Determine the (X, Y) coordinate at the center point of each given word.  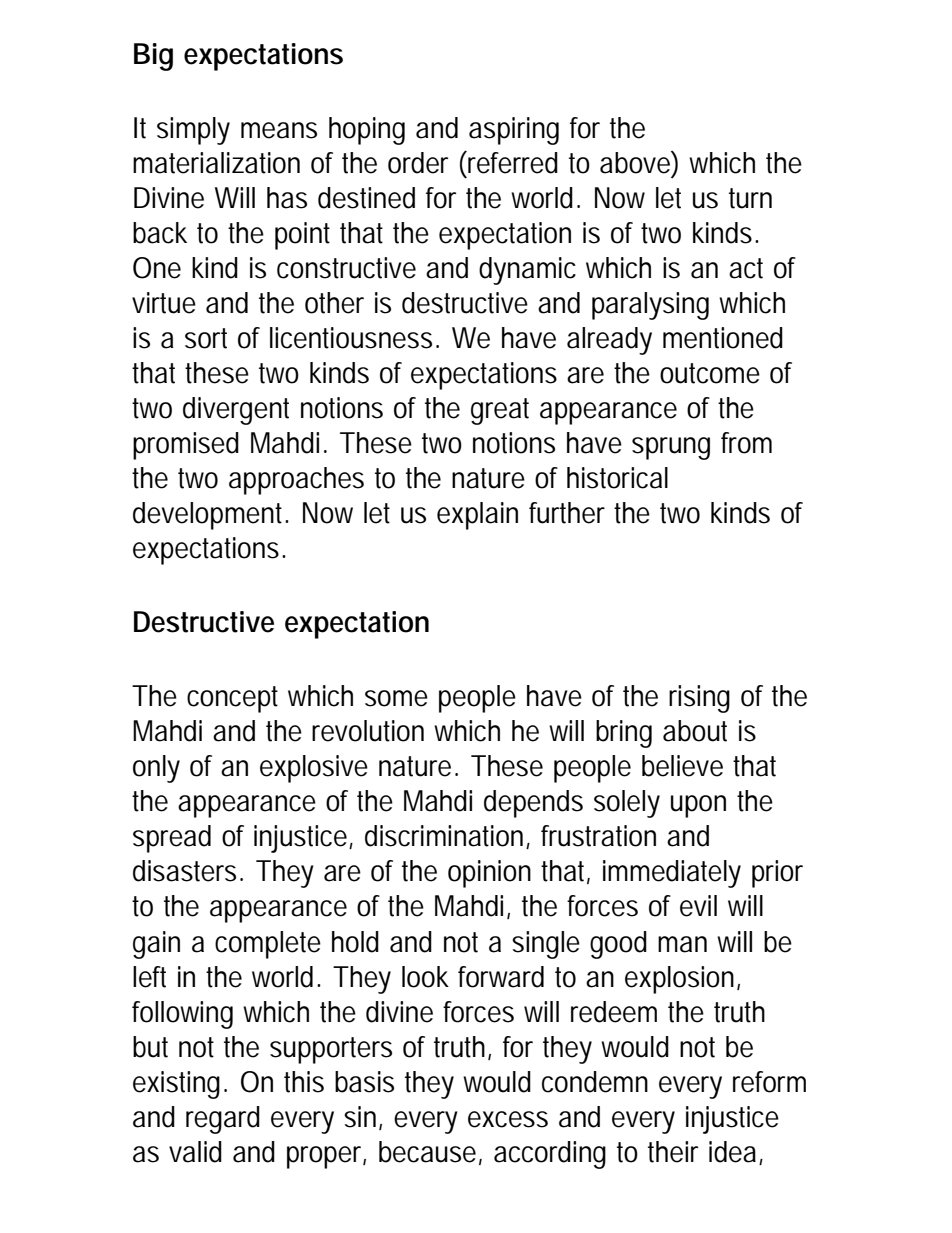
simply (193, 131)
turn (750, 198)
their (673, 1152)
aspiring (514, 131)
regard (223, 1120)
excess (508, 1119)
